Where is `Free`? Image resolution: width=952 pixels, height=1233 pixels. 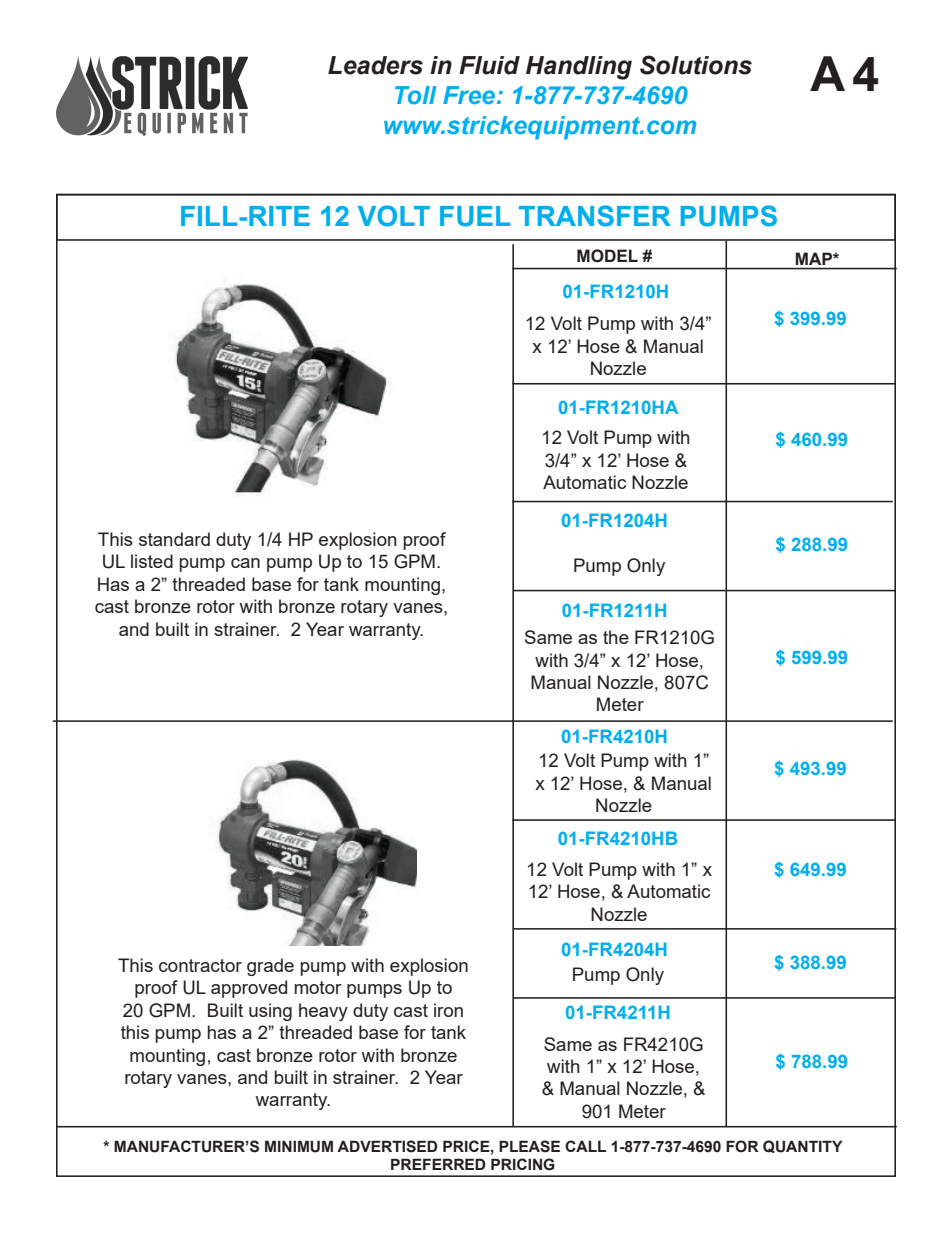 Free is located at coordinates (469, 95).
